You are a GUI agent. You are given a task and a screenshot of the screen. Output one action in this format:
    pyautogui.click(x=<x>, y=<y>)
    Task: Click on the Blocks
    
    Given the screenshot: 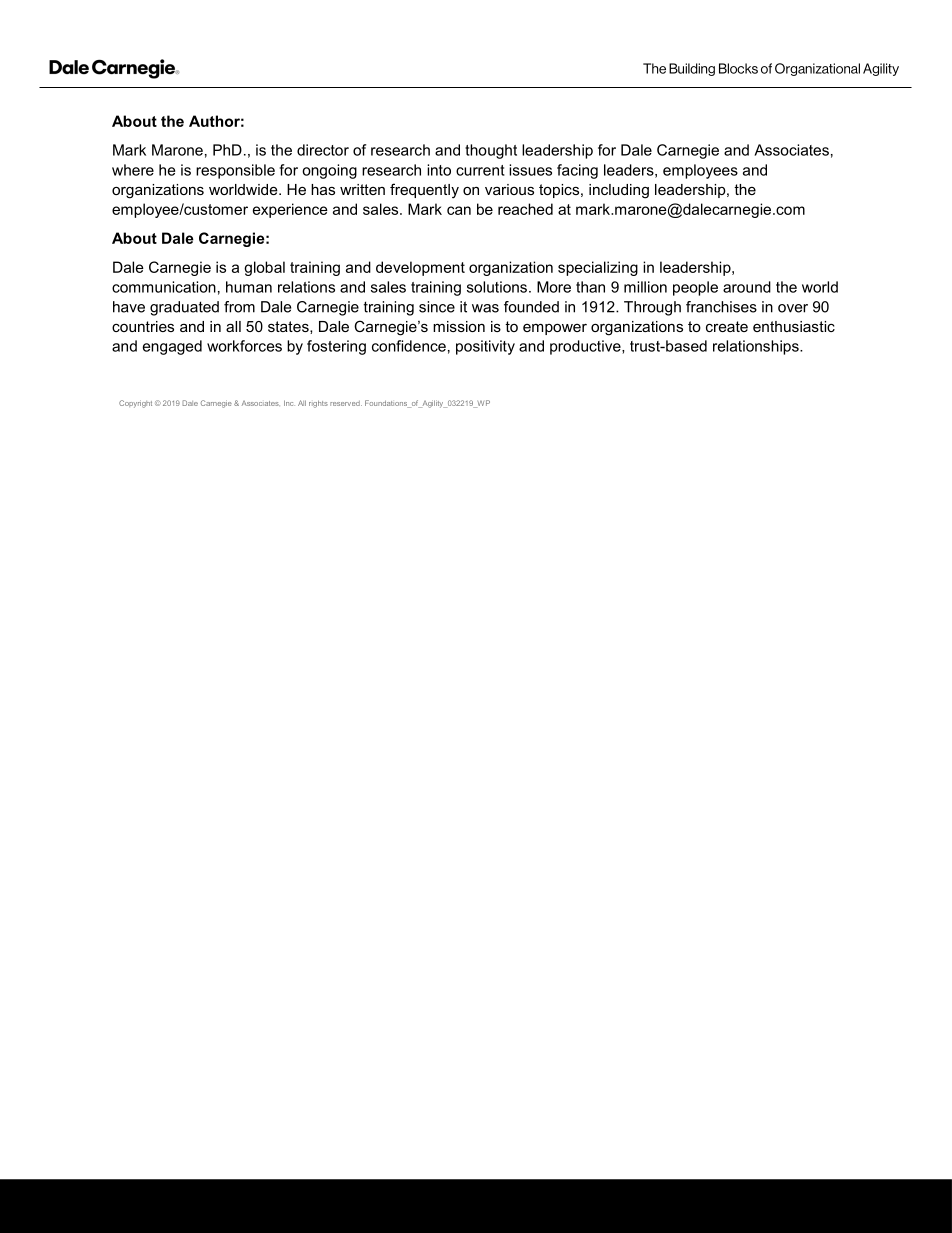 What is the action you would take?
    pyautogui.click(x=738, y=68)
